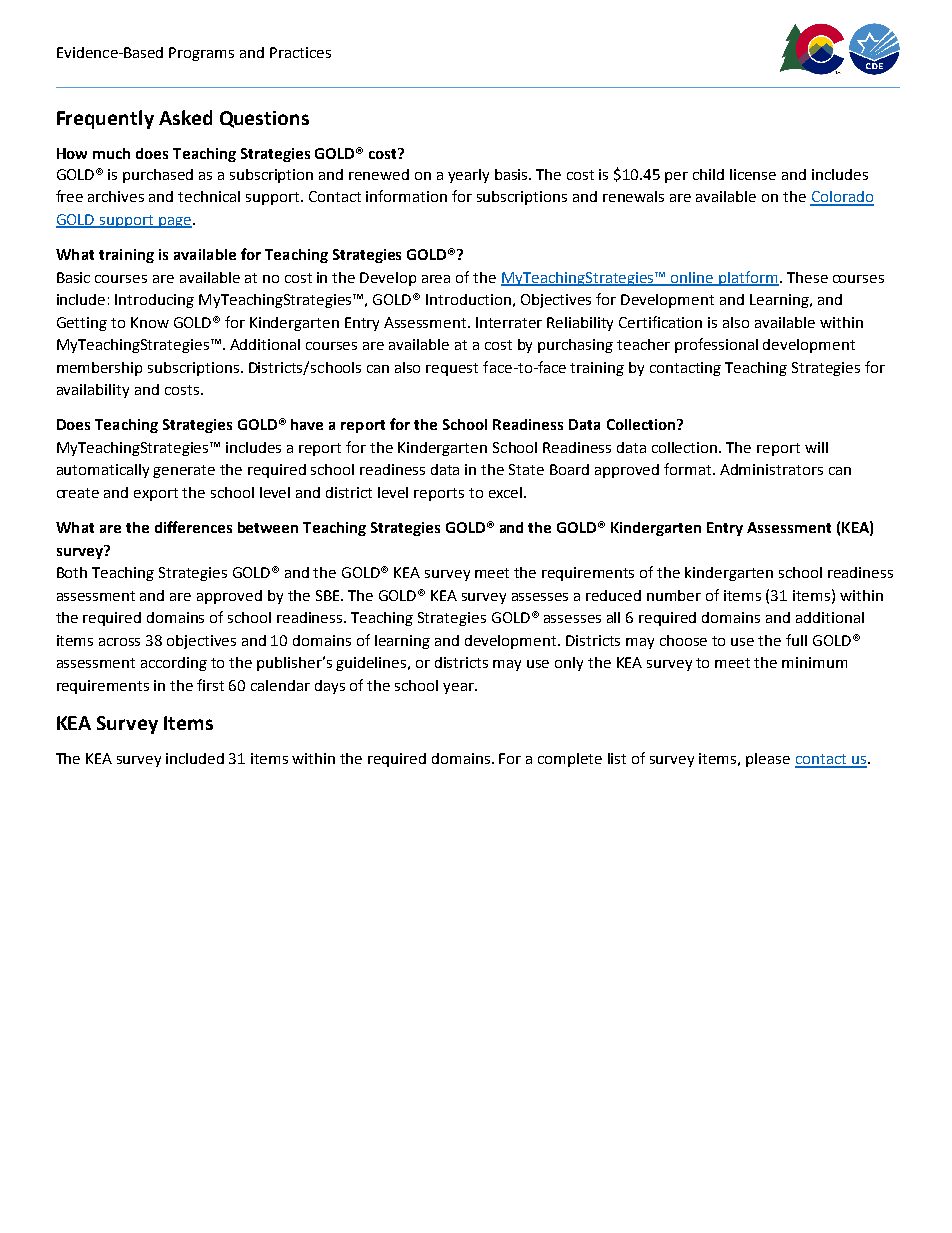 Image resolution: width=952 pixels, height=1233 pixels. What do you see at coordinates (570, 760) in the screenshot?
I see `complete` at bounding box center [570, 760].
